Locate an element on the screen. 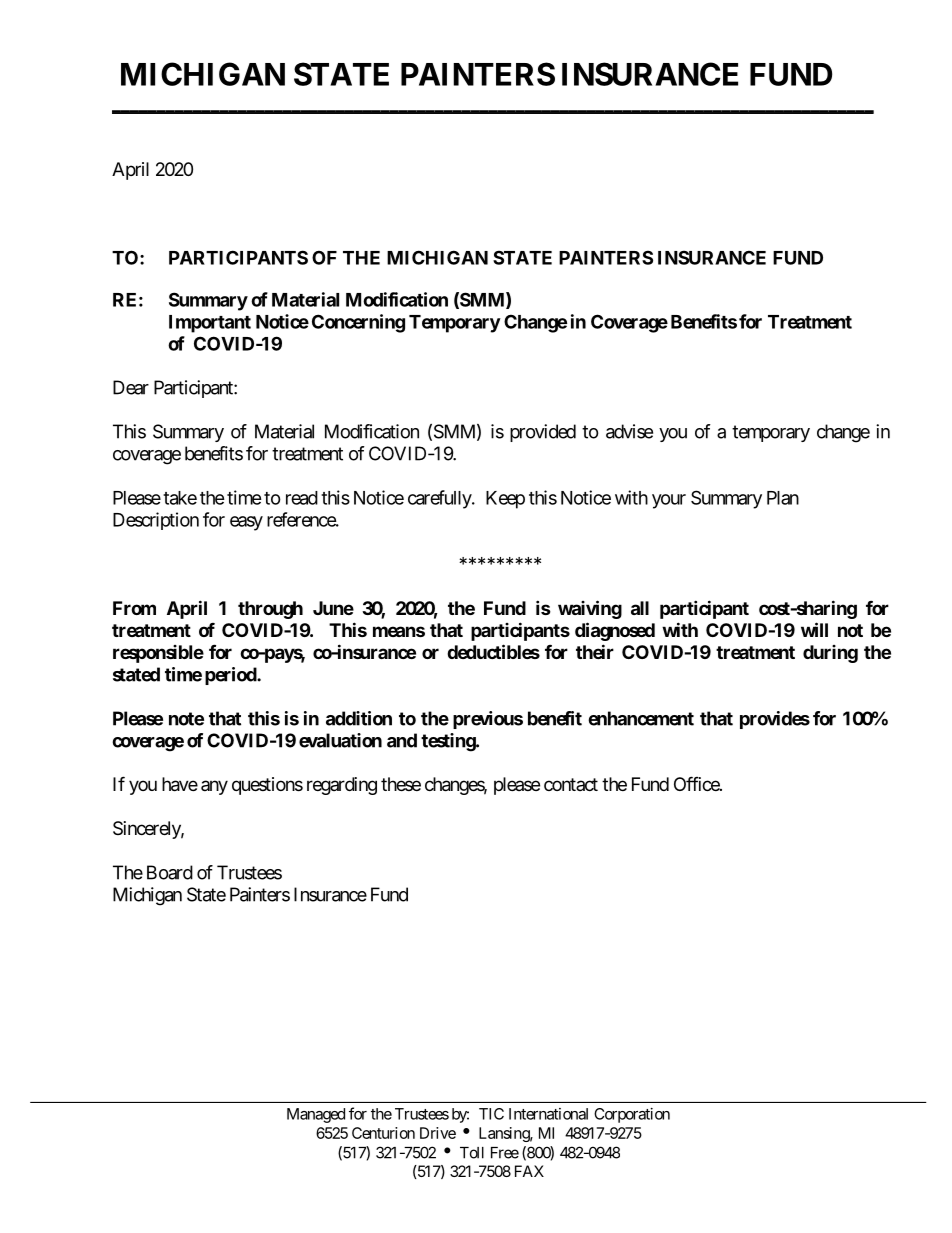  testing is located at coordinates (449, 742).
